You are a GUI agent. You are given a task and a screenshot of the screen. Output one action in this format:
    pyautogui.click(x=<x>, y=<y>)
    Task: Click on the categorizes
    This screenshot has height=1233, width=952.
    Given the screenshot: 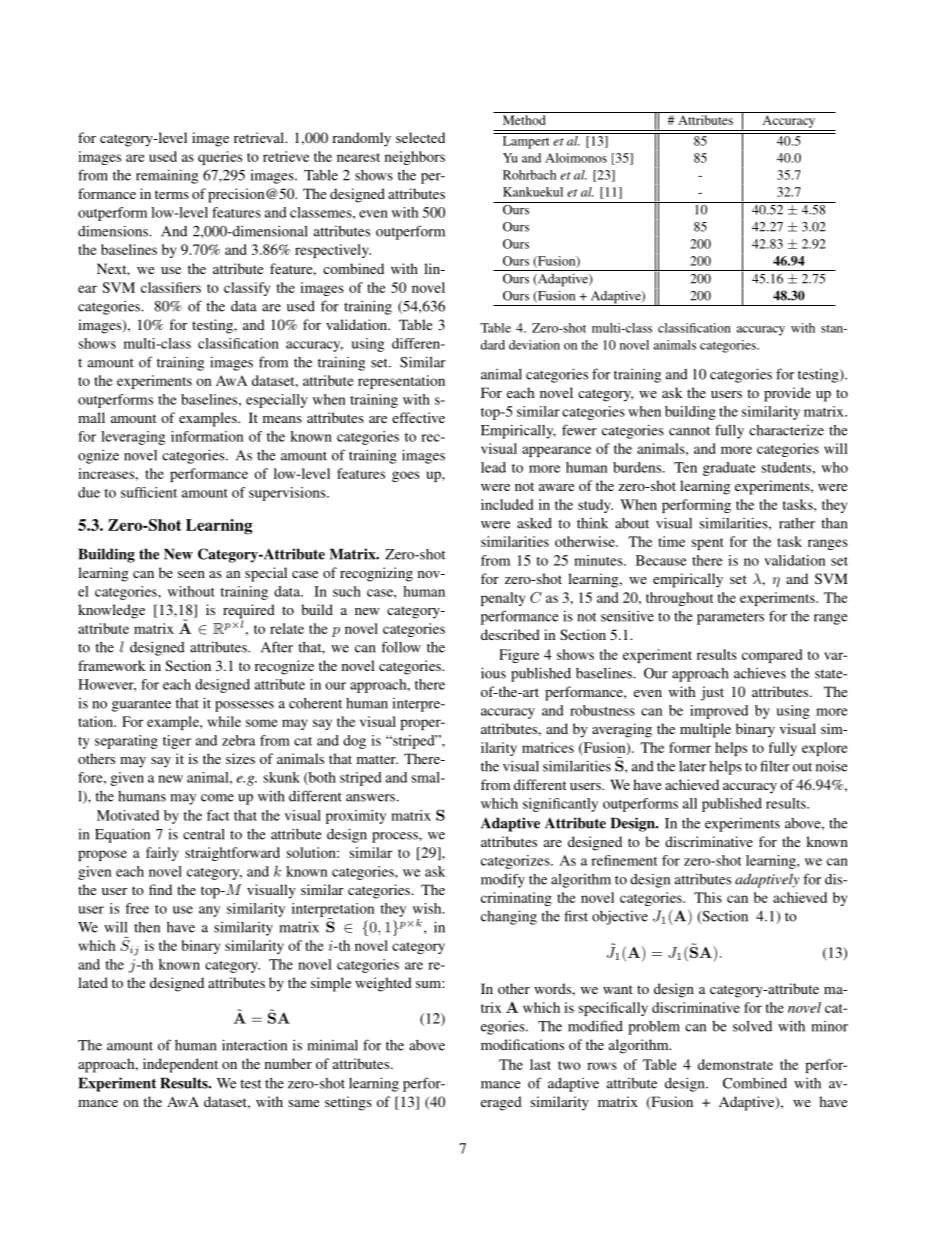 What is the action you would take?
    pyautogui.click(x=516, y=862)
